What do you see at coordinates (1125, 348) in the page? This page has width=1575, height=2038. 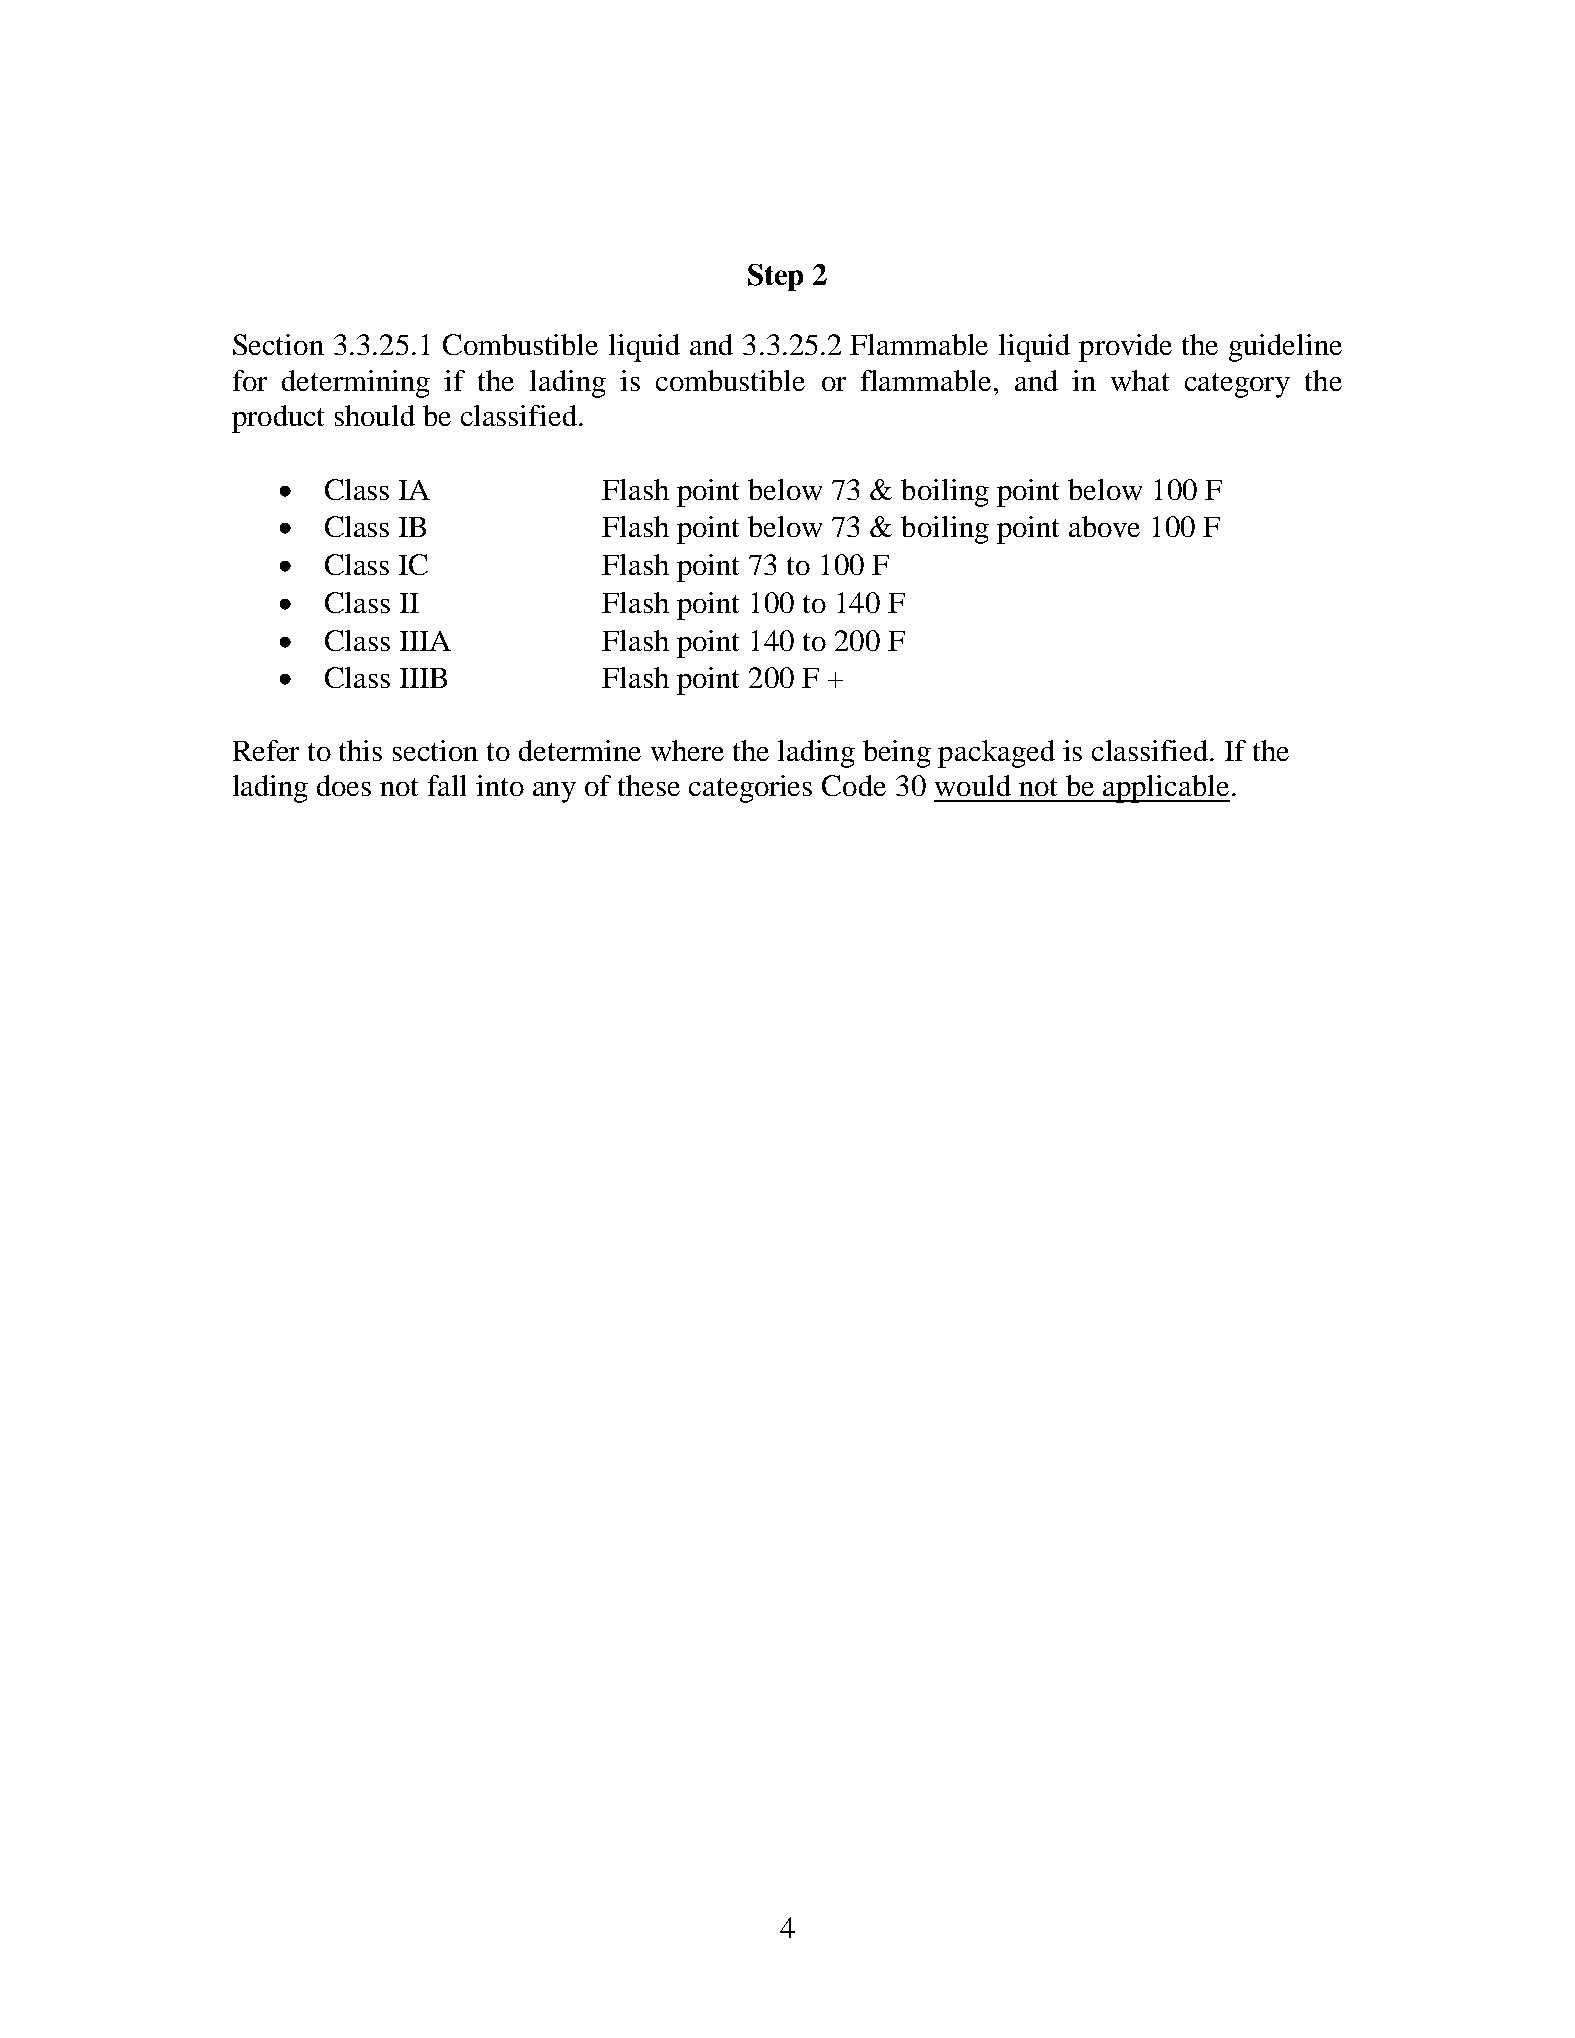 I see `provide` at bounding box center [1125, 348].
